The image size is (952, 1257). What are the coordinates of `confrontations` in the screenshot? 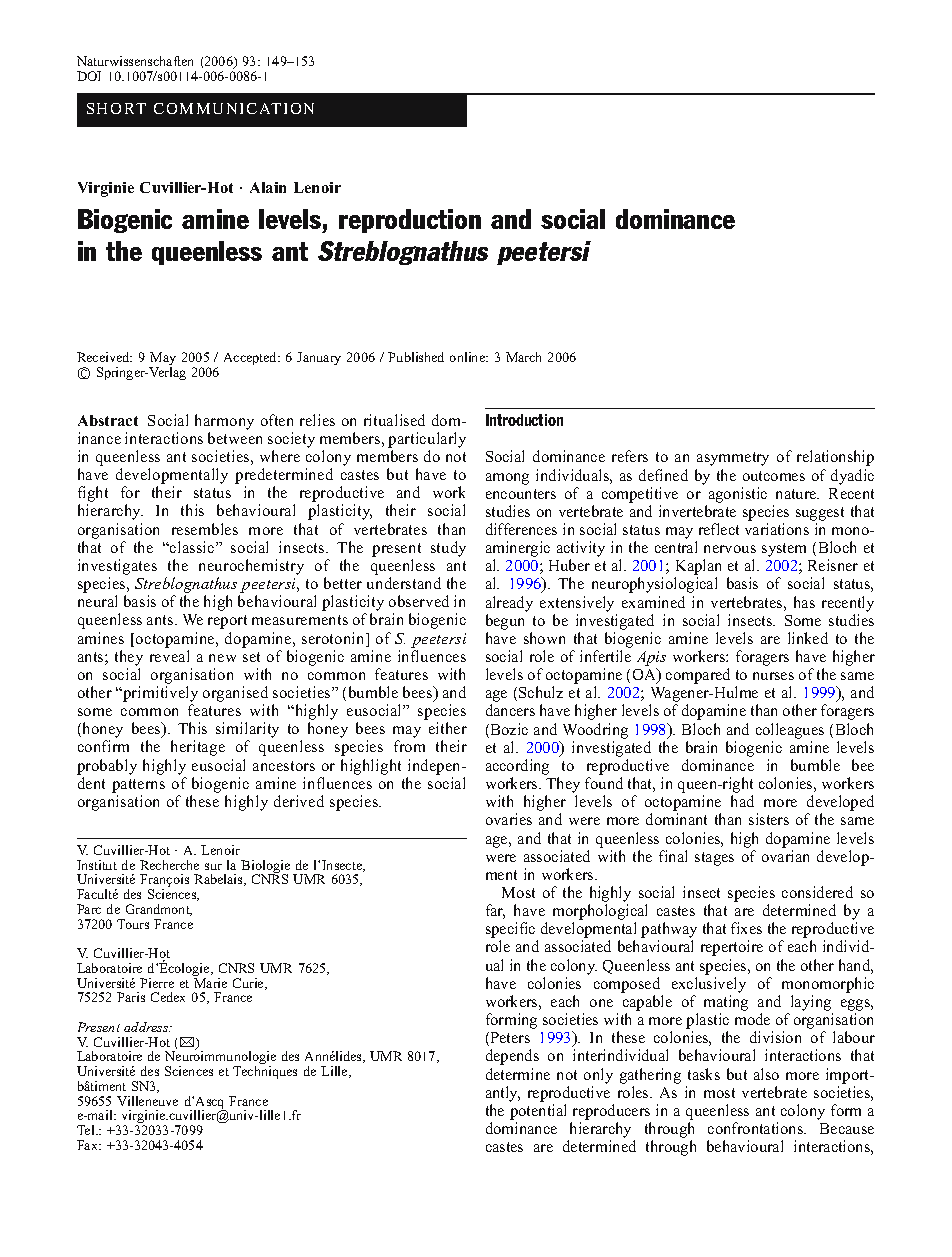 It's located at (756, 1128).
